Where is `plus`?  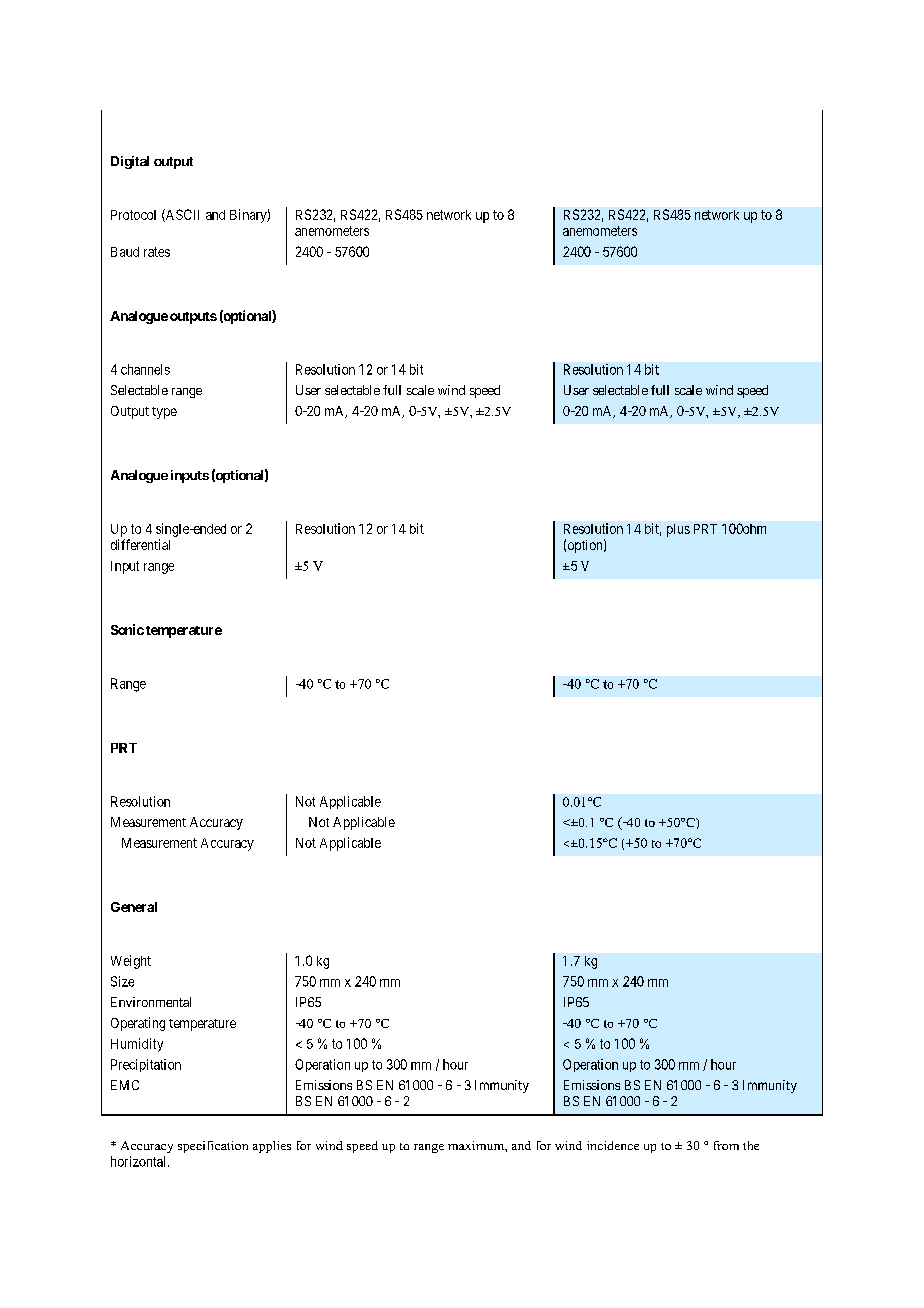
plus is located at coordinates (678, 530).
